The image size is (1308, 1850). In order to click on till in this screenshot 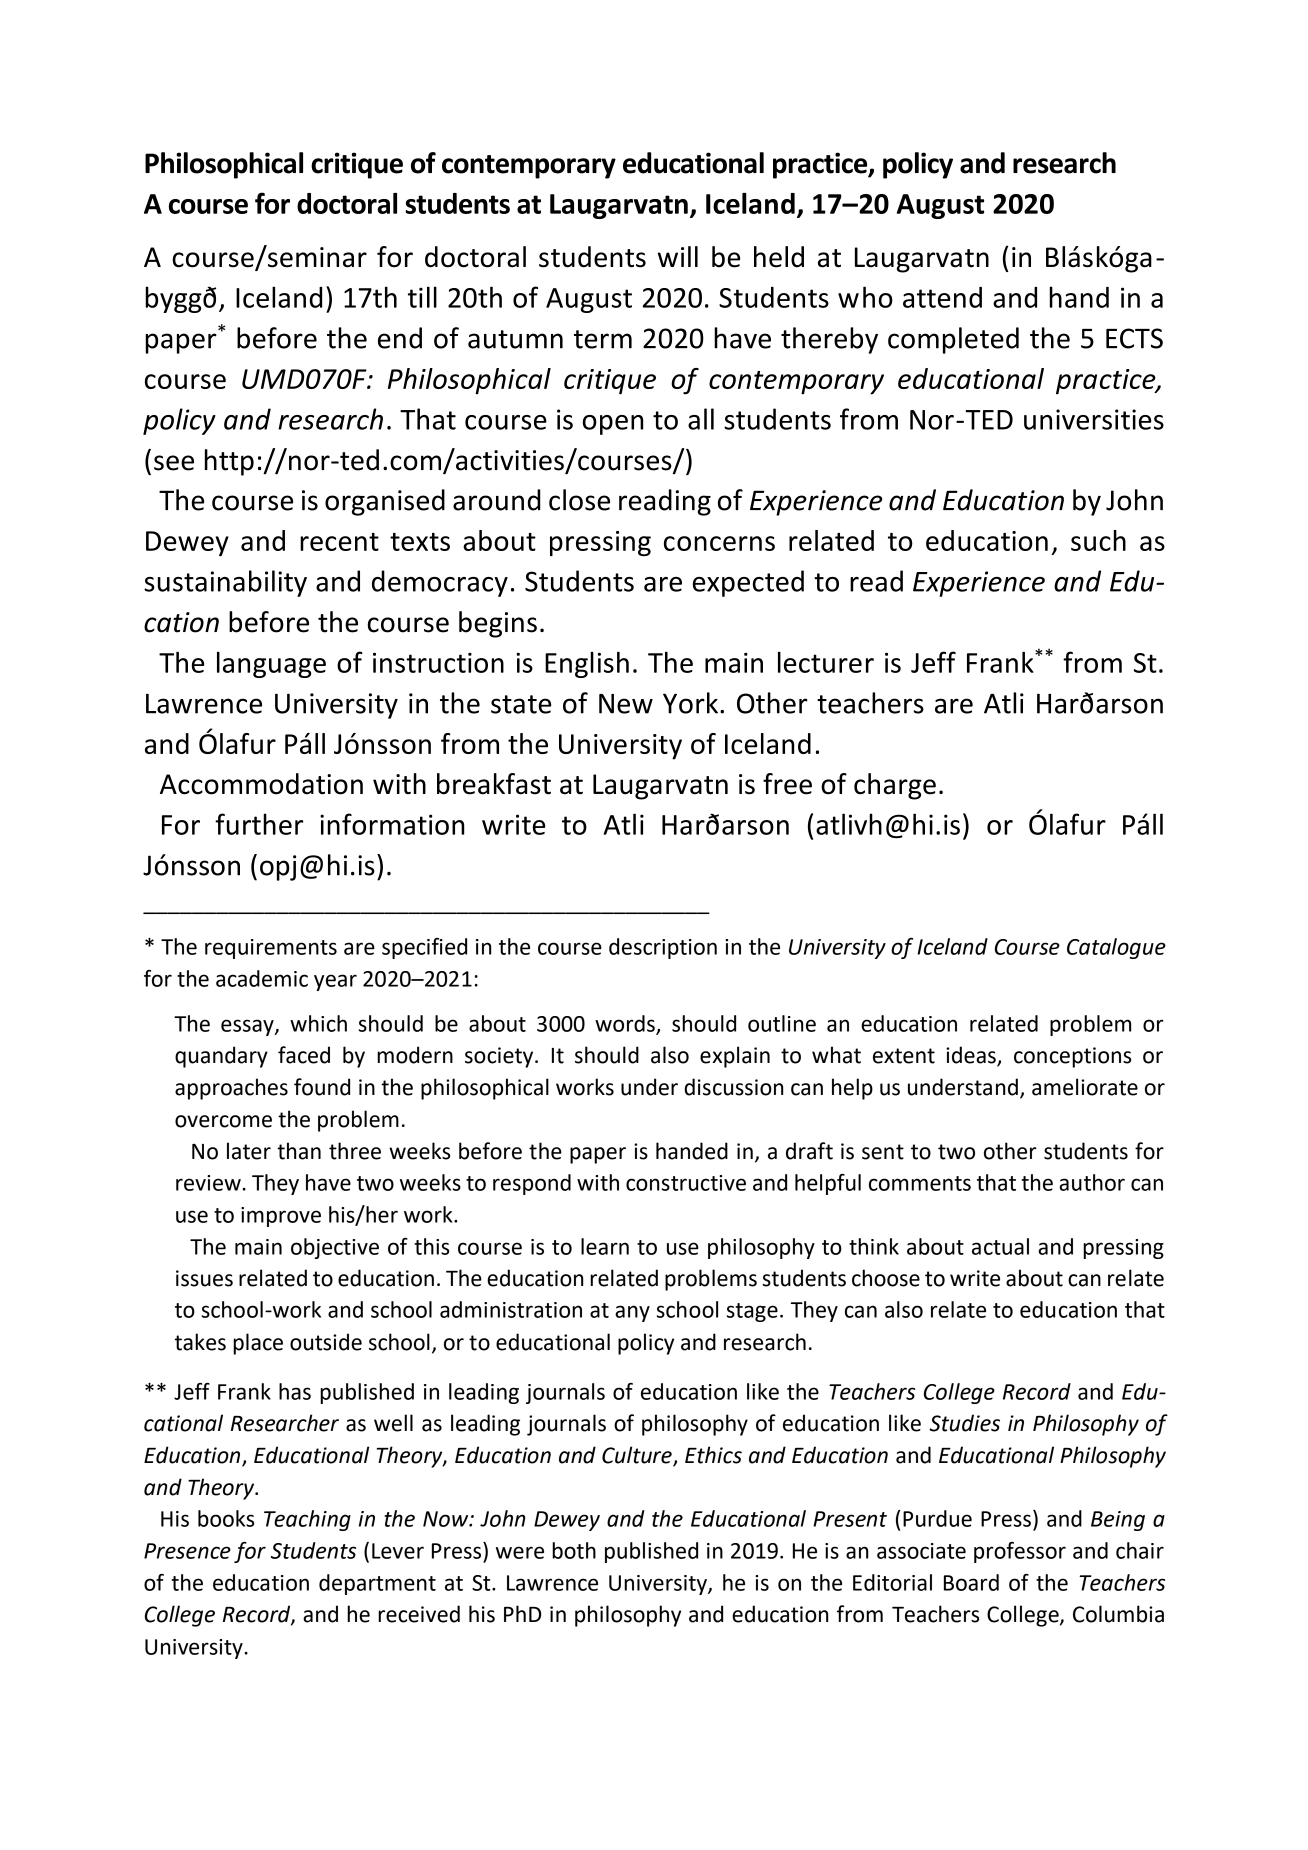, I will do `click(422, 297)`.
